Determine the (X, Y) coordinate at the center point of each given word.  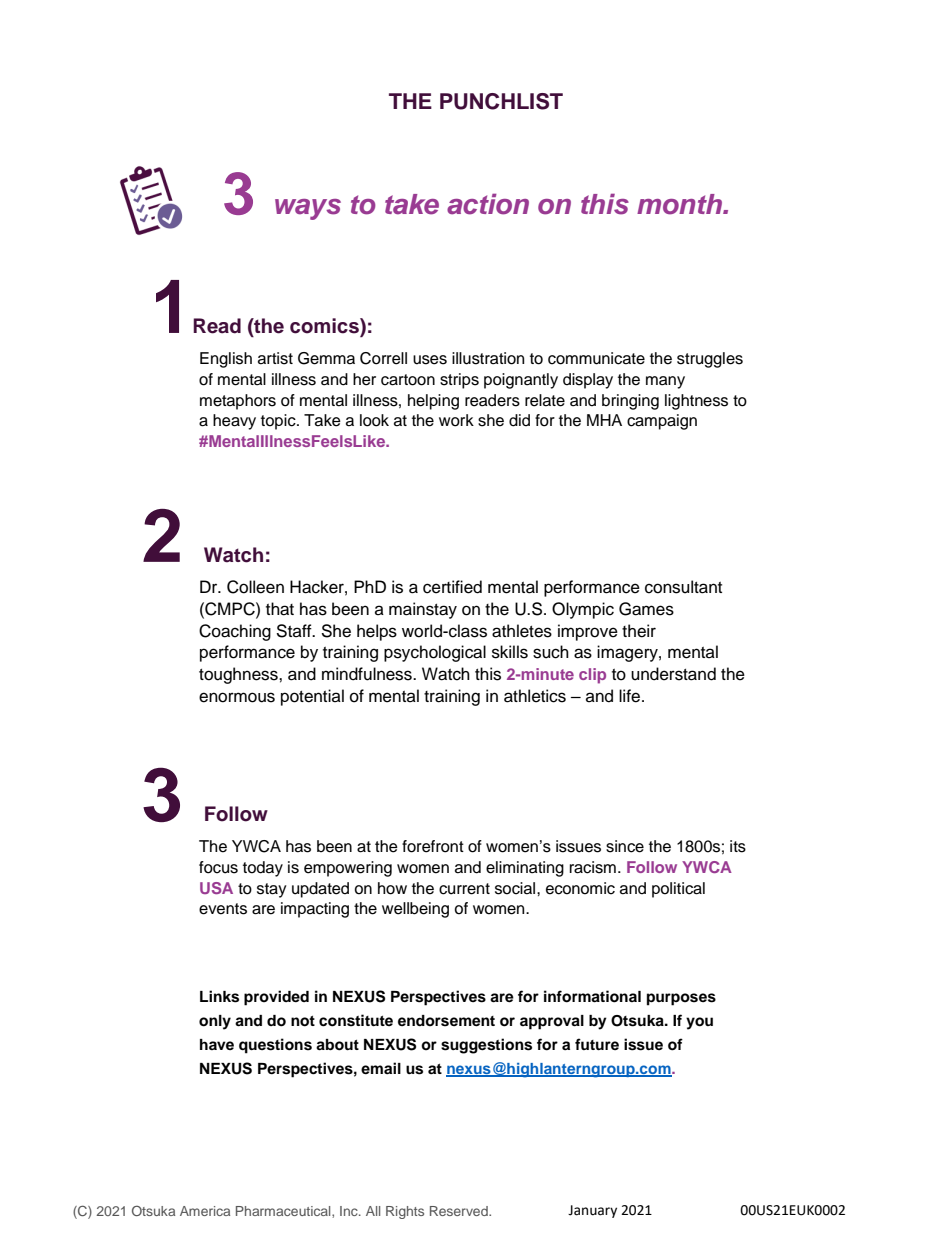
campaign (662, 422)
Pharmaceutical (284, 1211)
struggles (710, 360)
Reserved (460, 1211)
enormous (237, 697)
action (488, 204)
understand (673, 674)
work (456, 420)
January (592, 1211)
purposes (681, 999)
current (464, 889)
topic (279, 422)
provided (276, 998)
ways (308, 209)
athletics (535, 696)
